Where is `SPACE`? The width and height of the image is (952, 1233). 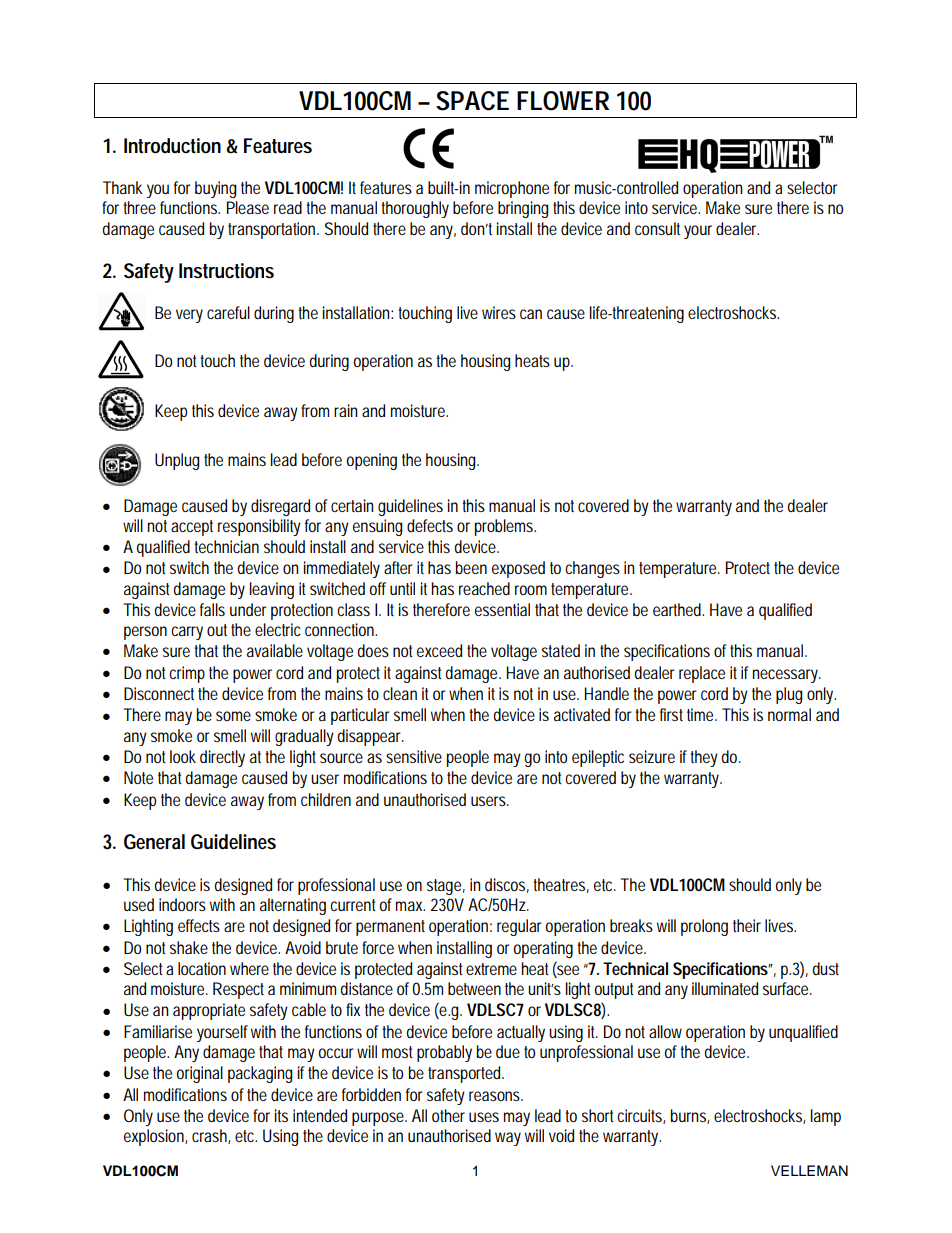 SPACE is located at coordinates (472, 101).
